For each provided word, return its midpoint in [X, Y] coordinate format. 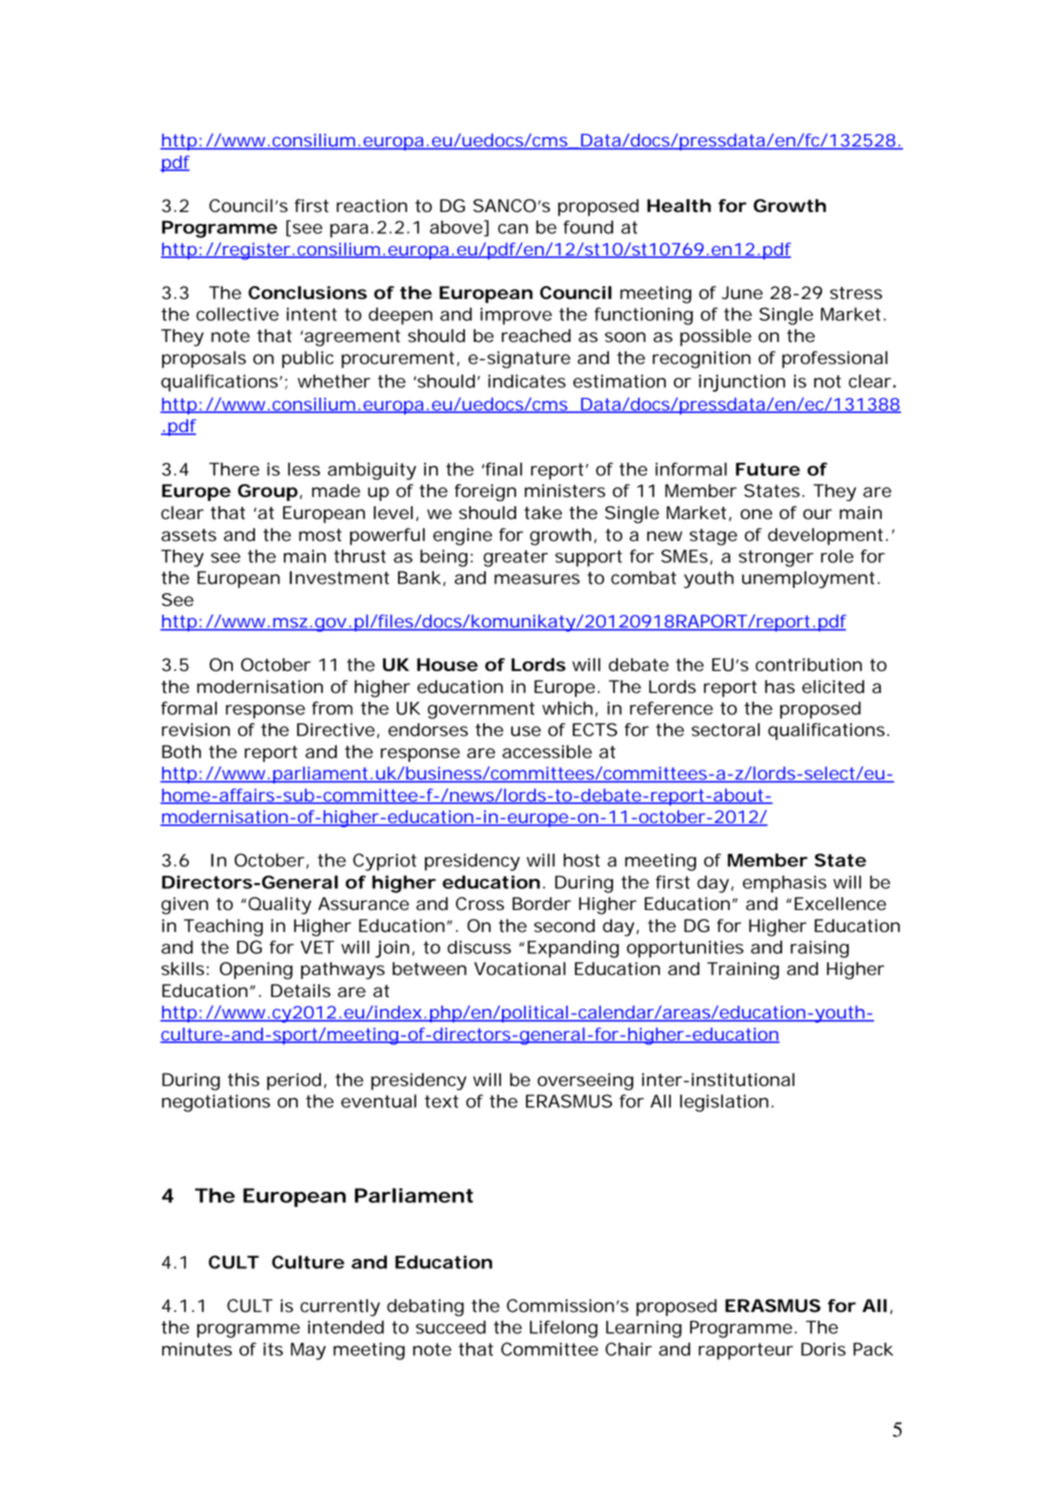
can [513, 228]
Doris [823, 1349]
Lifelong [564, 1329]
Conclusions [307, 293]
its [273, 1349]
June [742, 293]
